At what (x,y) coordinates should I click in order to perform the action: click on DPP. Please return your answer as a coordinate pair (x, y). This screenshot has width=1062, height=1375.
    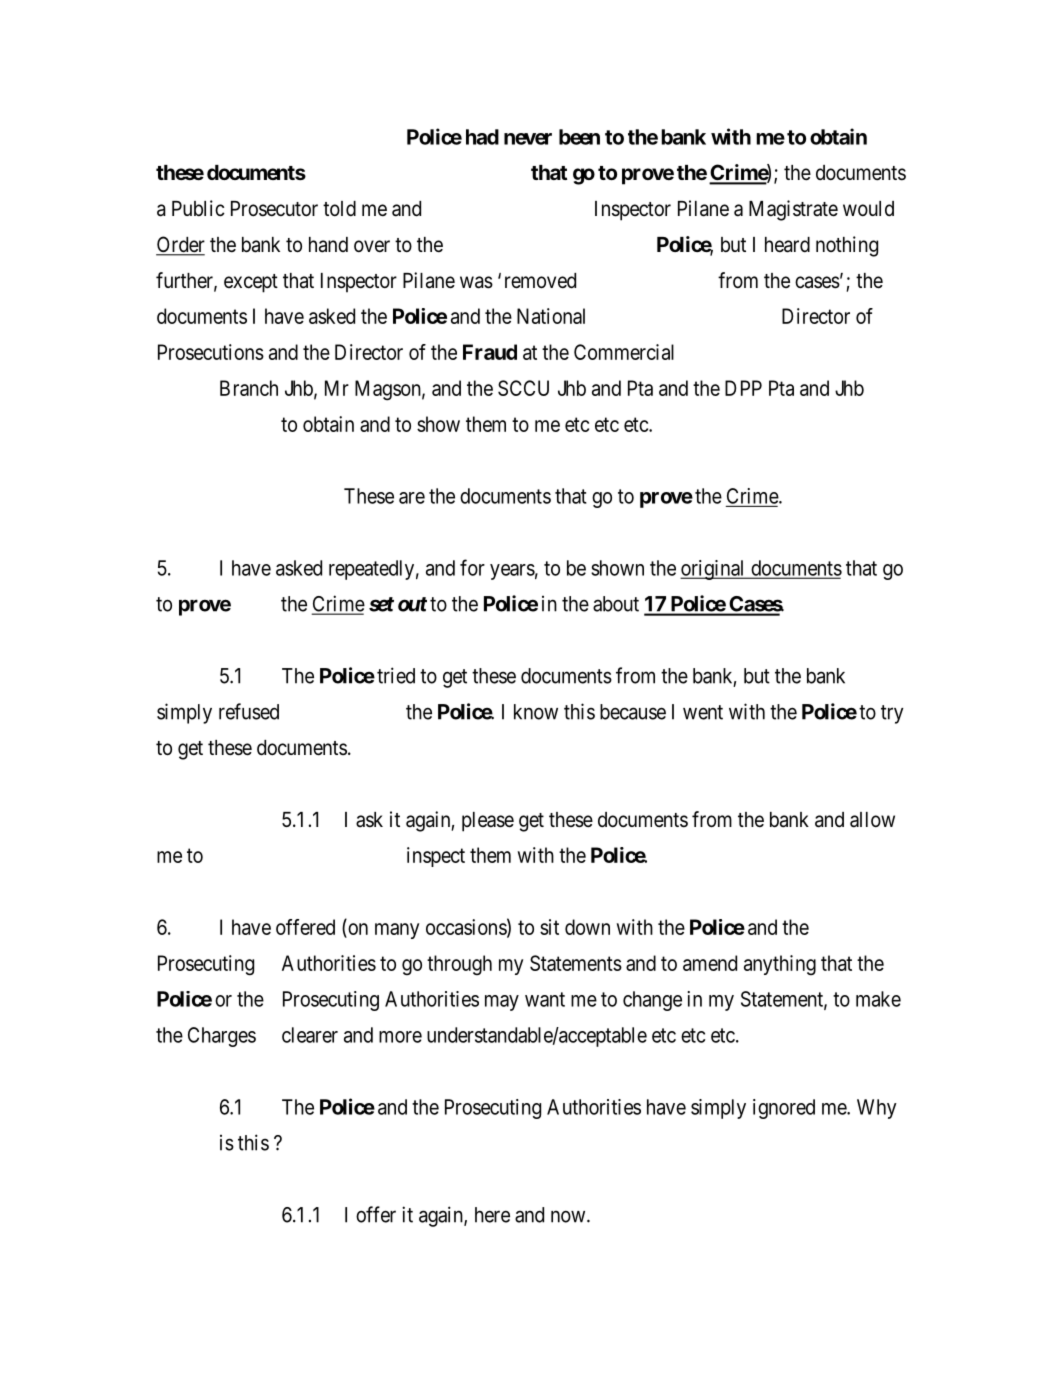
    Looking at the image, I should click on (743, 388).
